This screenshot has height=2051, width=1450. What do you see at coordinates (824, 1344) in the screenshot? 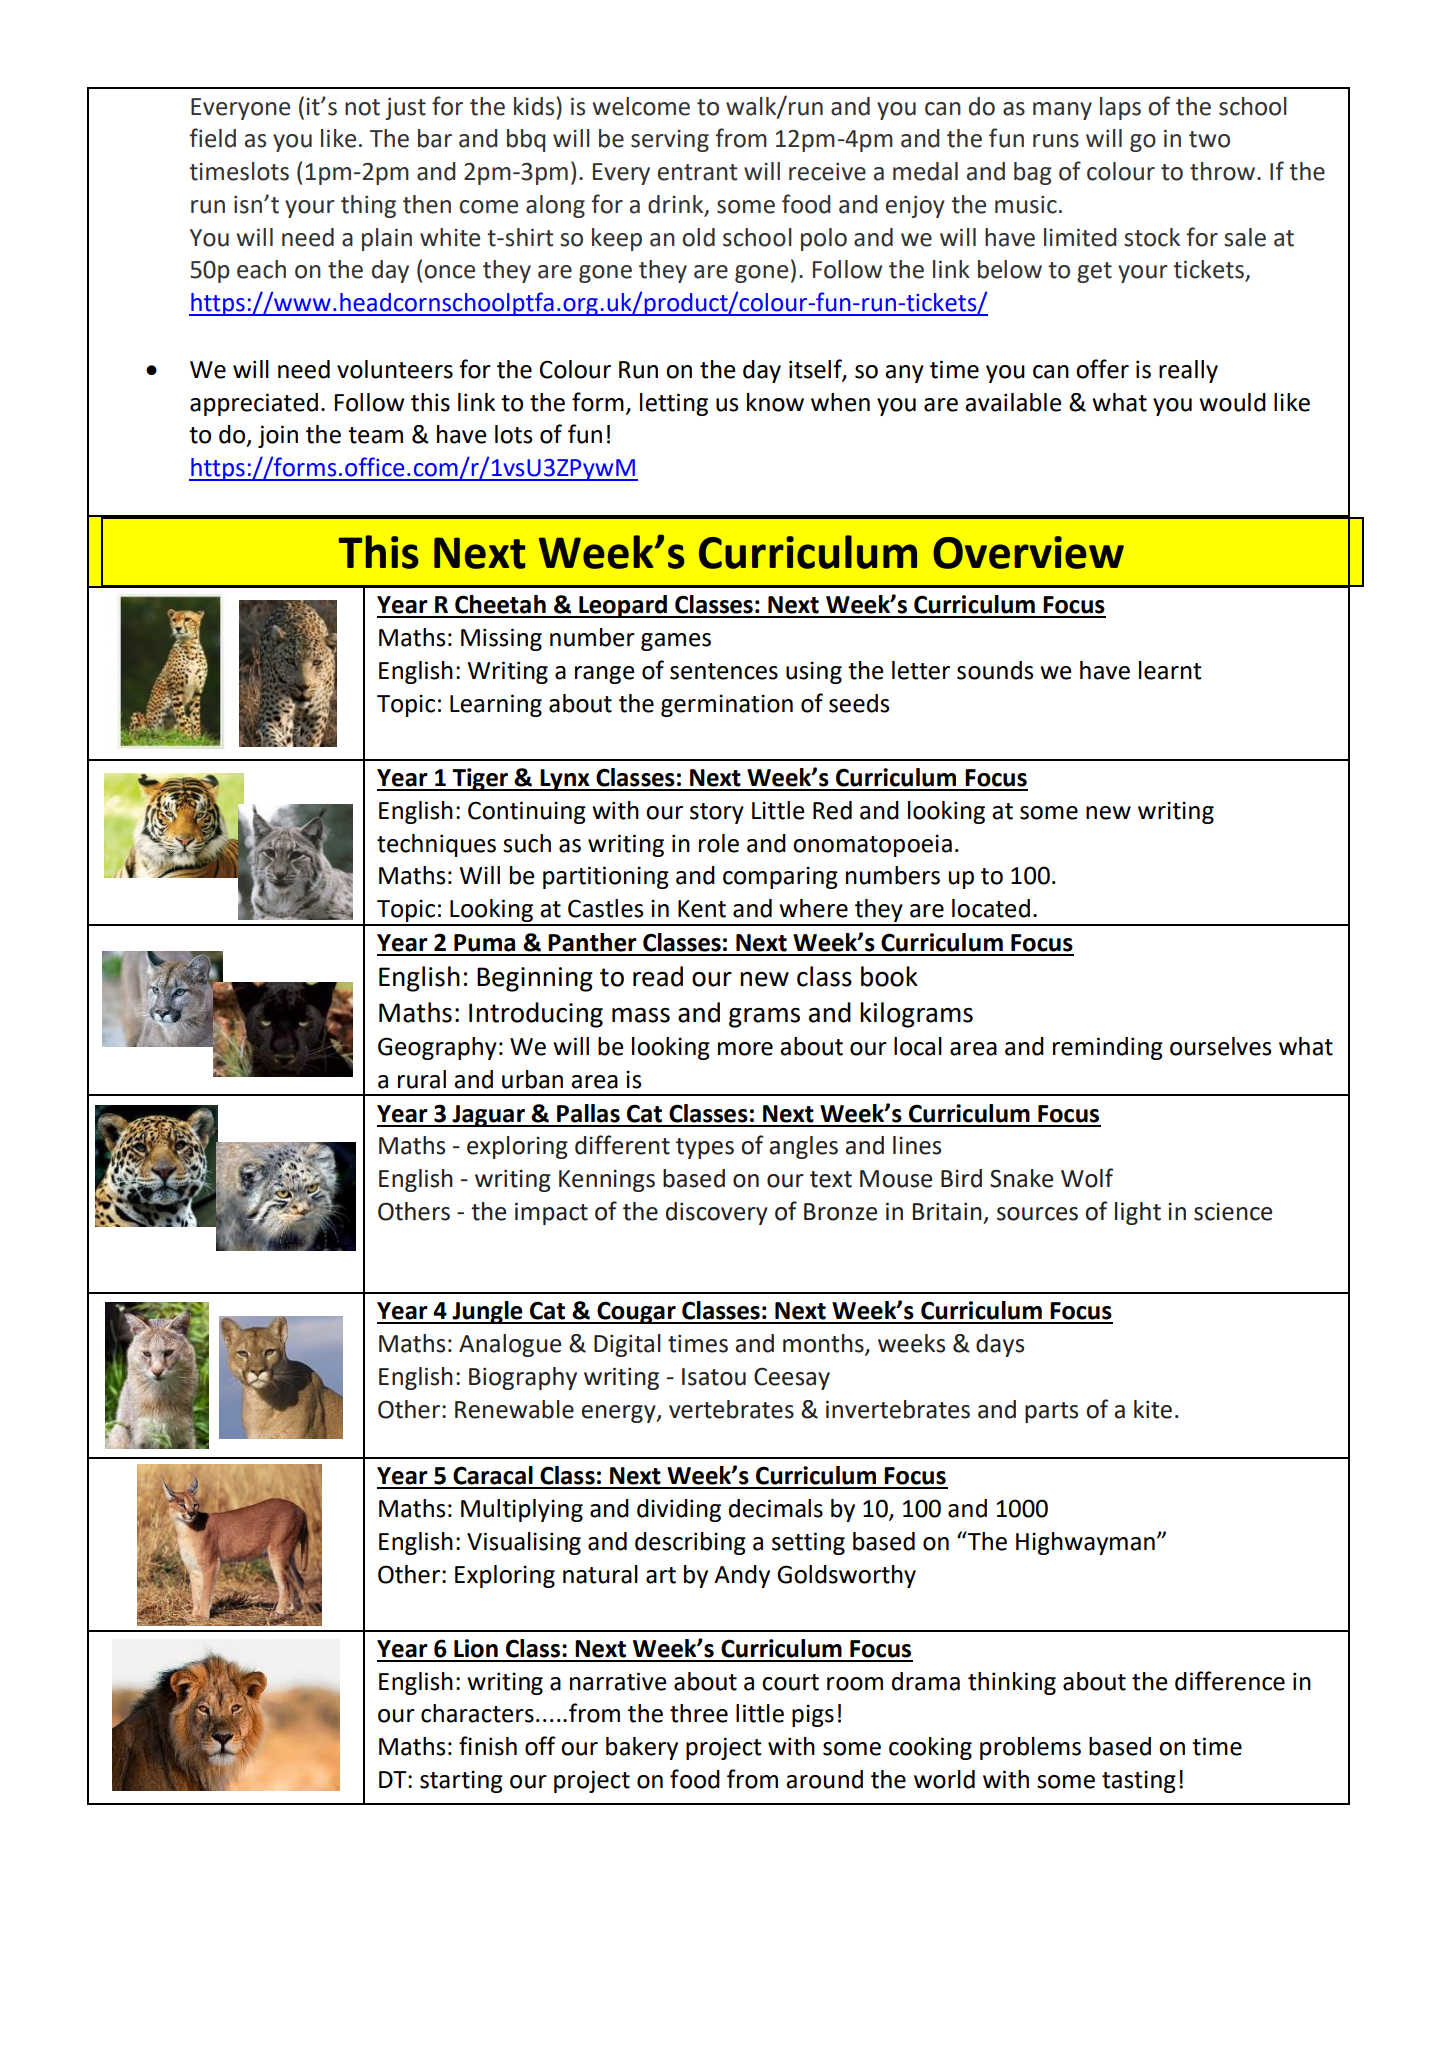
I see `months` at bounding box center [824, 1344].
